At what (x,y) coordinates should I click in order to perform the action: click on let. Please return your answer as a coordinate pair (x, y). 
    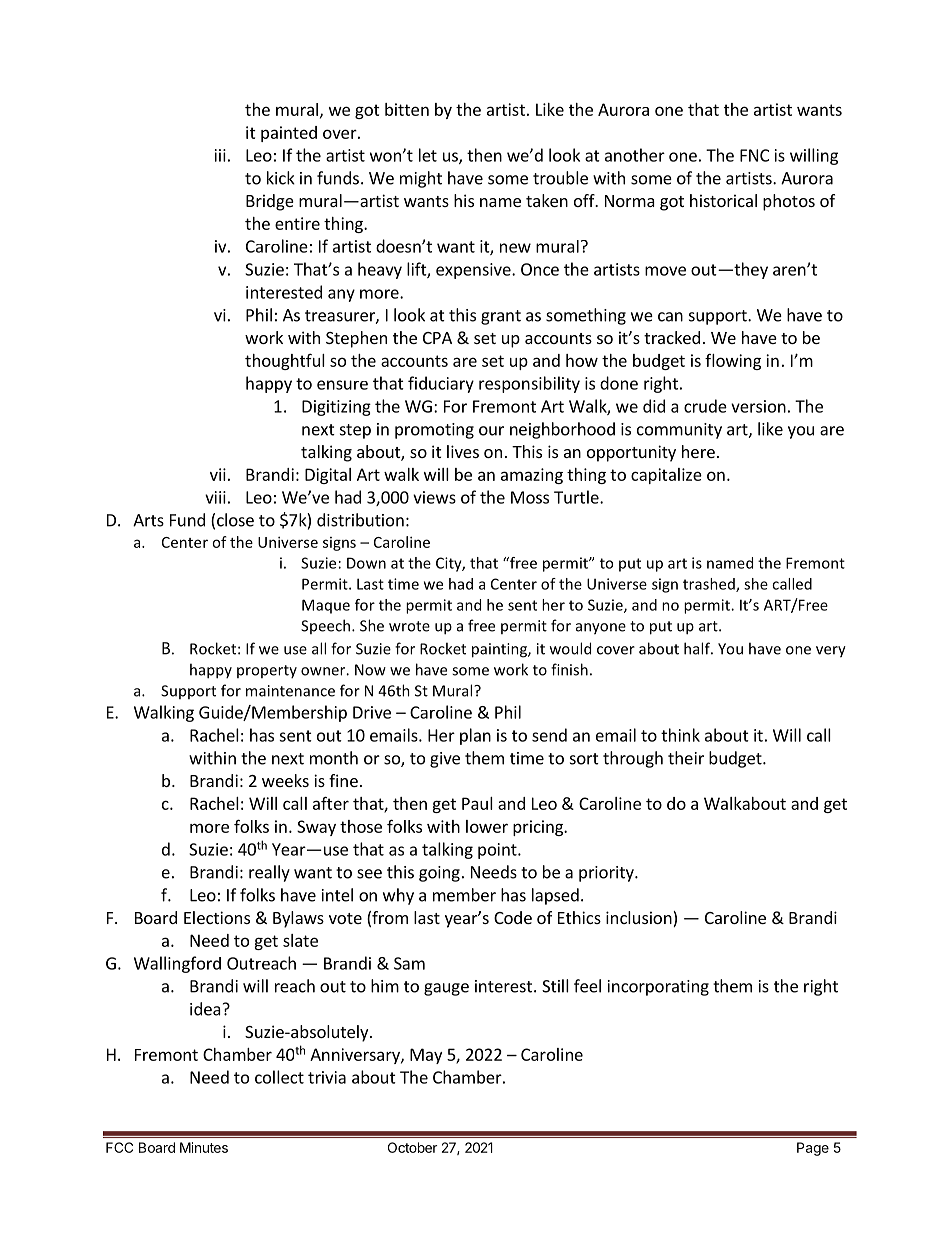
    Looking at the image, I should click on (428, 155).
